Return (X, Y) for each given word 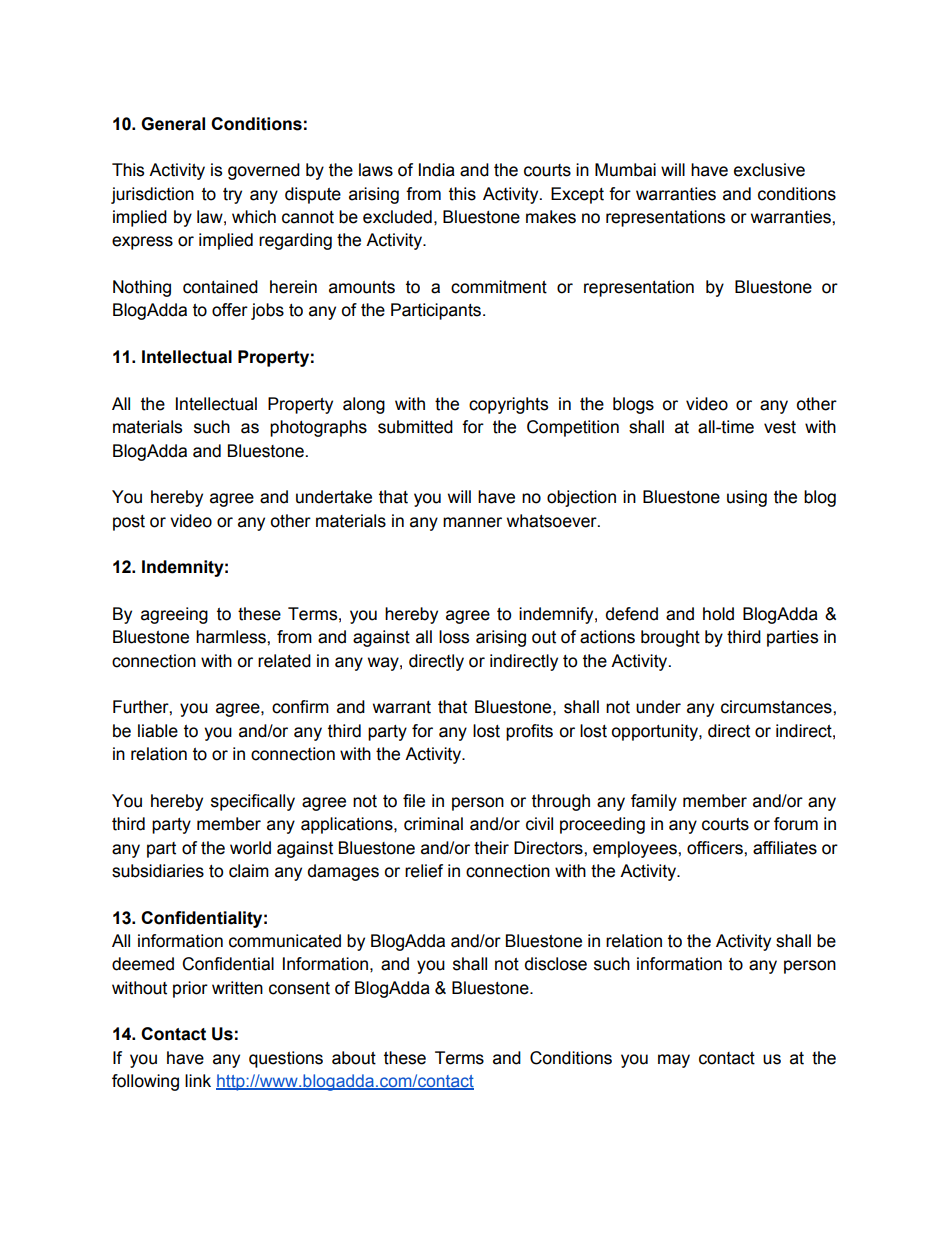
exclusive (769, 170)
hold (718, 614)
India (437, 170)
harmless (232, 637)
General (173, 124)
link (198, 1080)
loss (454, 637)
